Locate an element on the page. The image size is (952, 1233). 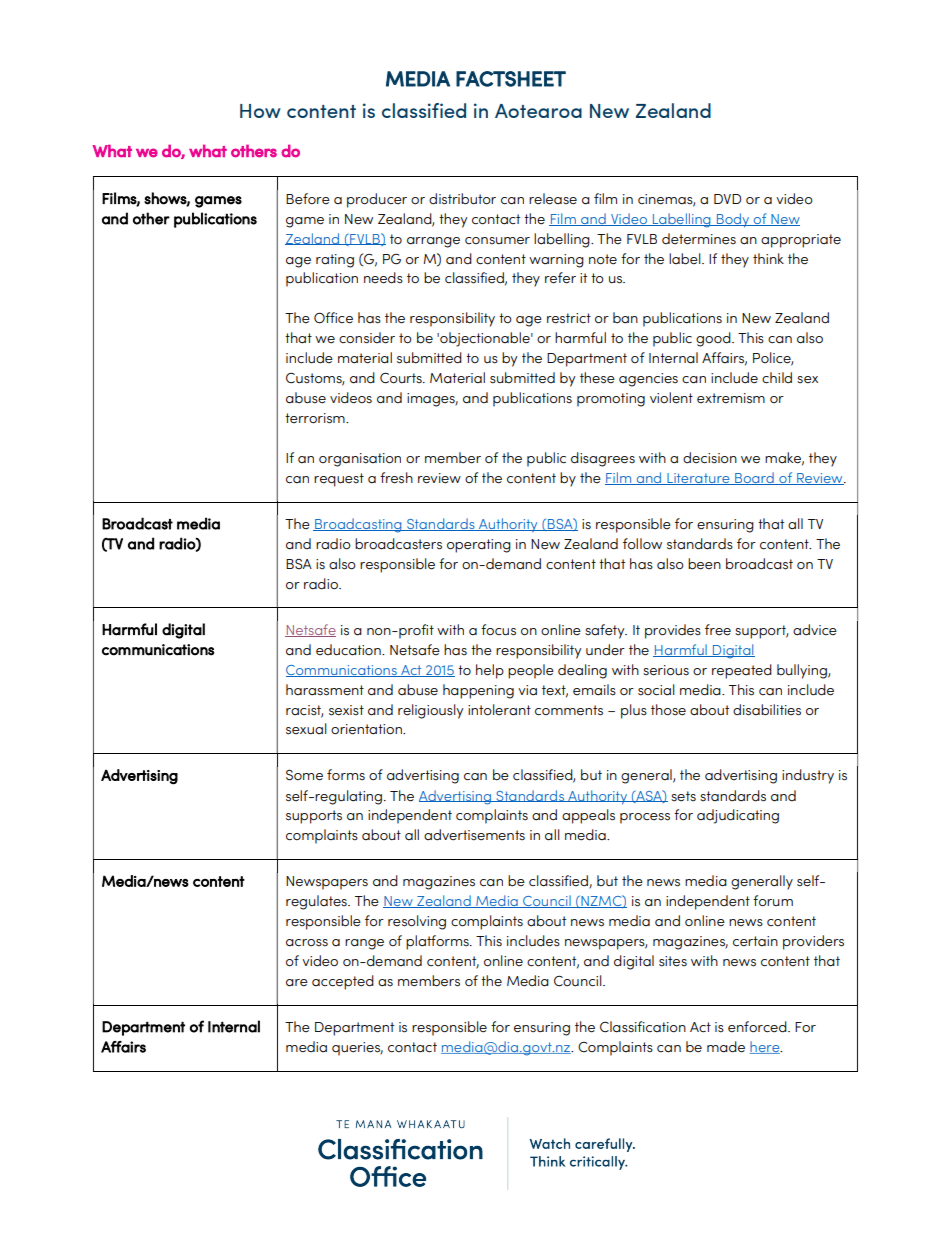
forum is located at coordinates (773, 901).
